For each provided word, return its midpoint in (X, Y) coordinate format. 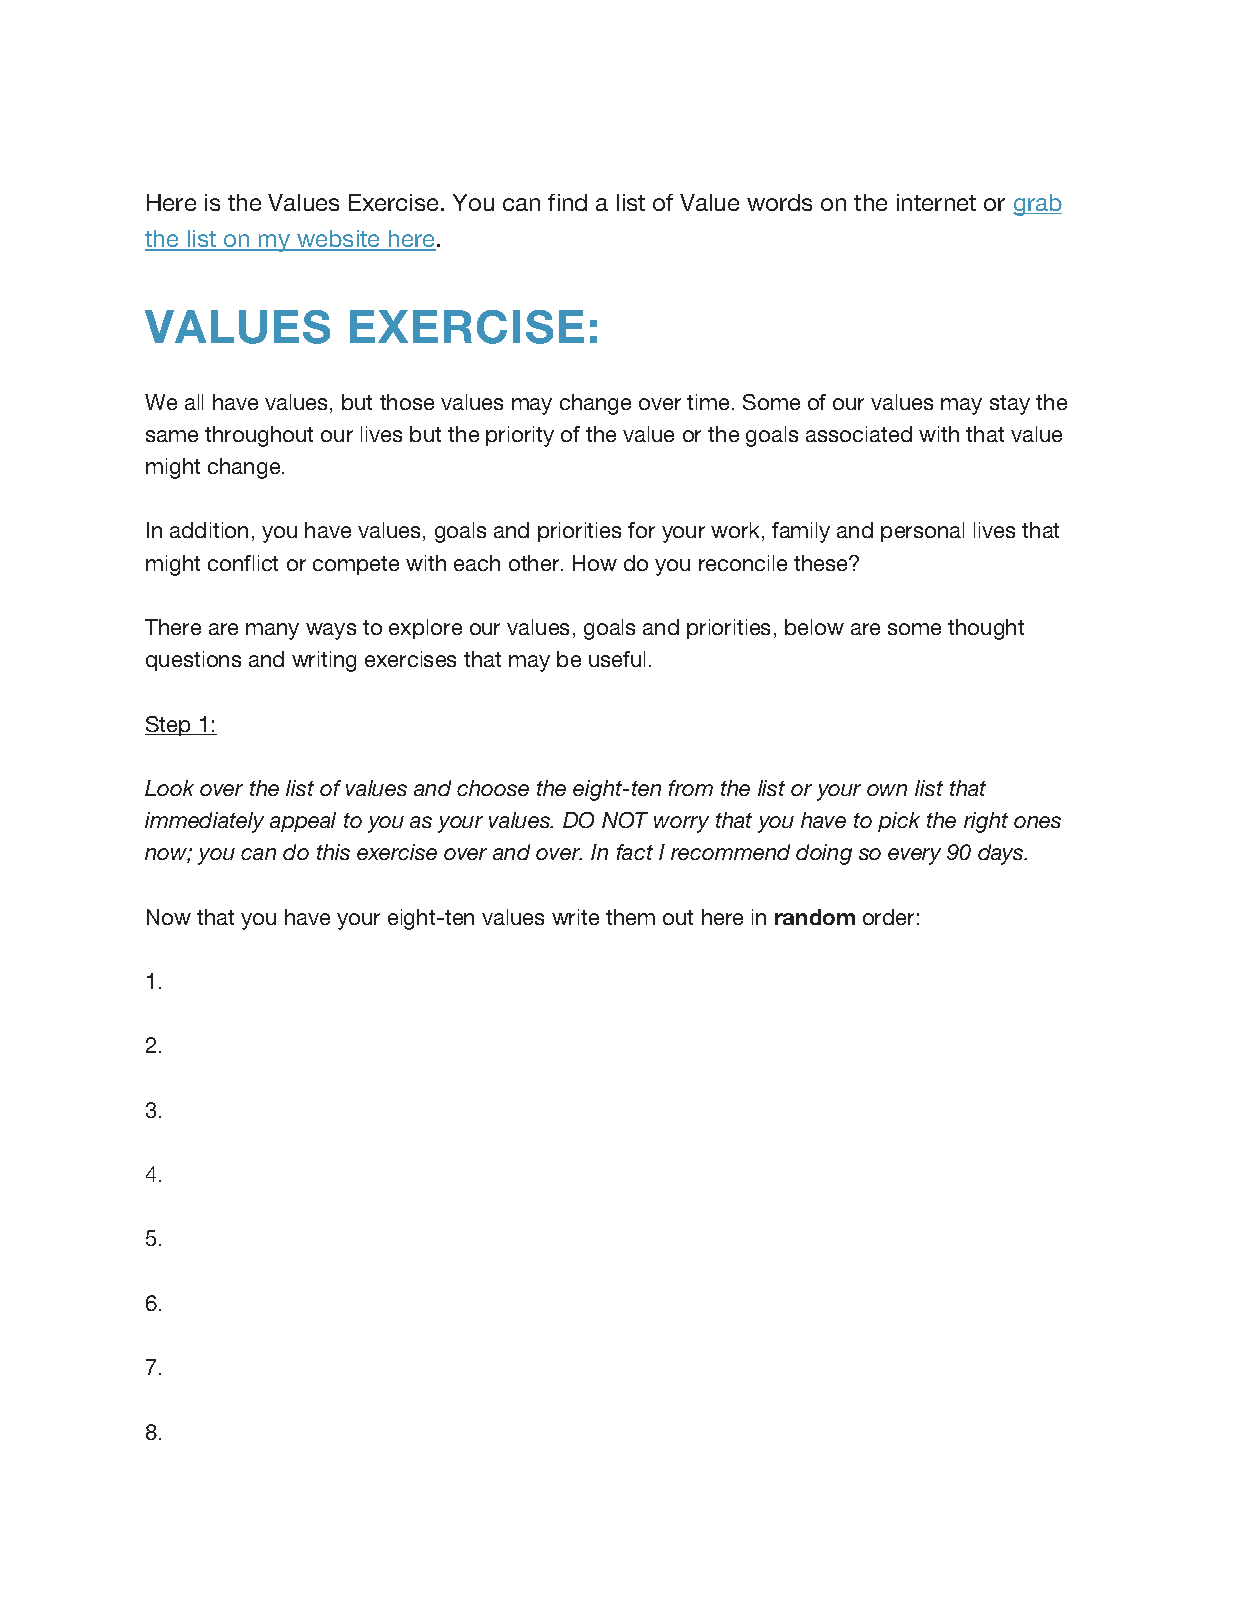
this (333, 852)
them (630, 917)
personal (922, 532)
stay (1010, 405)
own (887, 790)
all (194, 402)
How (595, 563)
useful (617, 659)
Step (169, 726)
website (339, 240)
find (567, 202)
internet (936, 202)
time (710, 402)
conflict (243, 563)
